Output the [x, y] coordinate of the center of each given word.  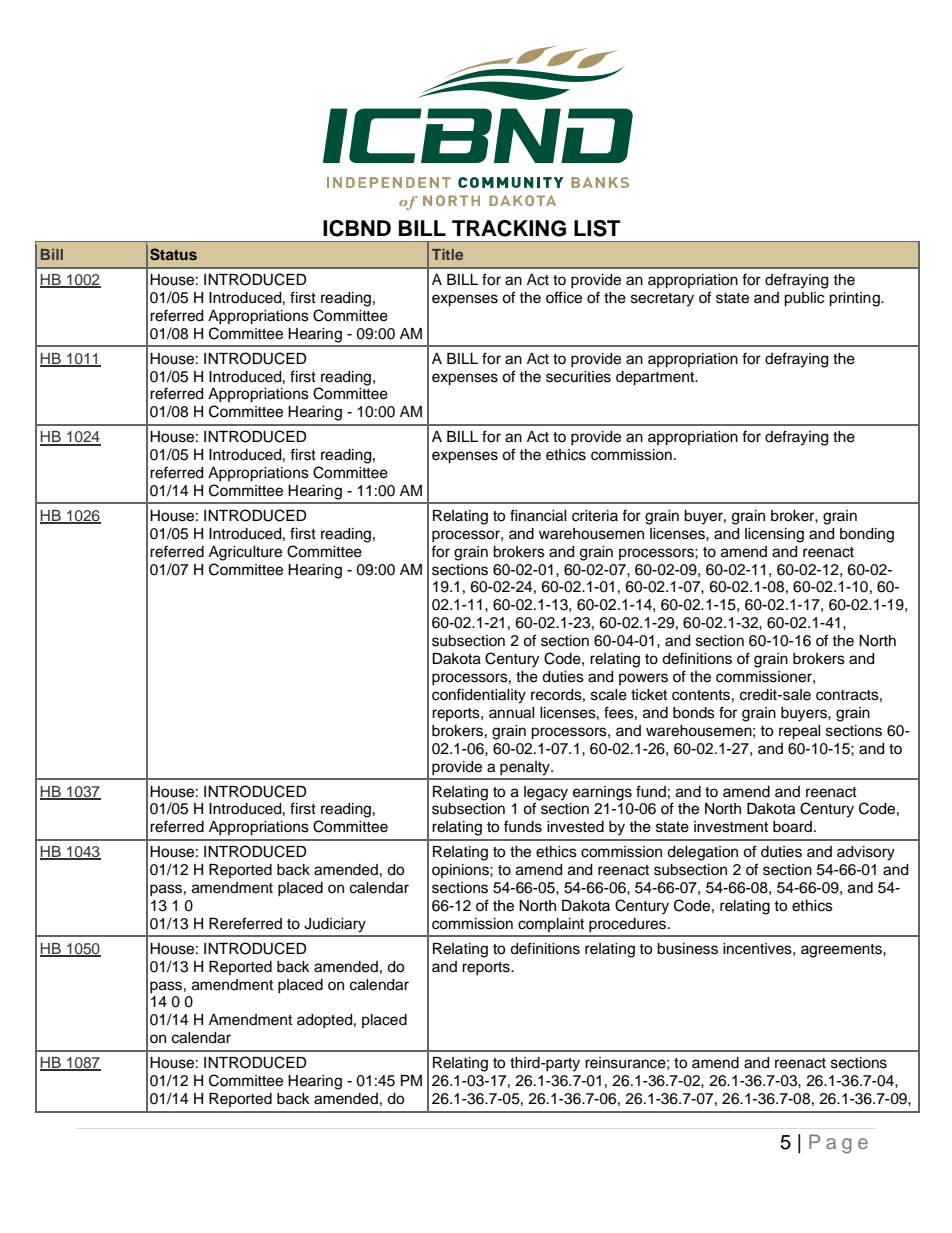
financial [538, 515]
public [804, 299]
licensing [774, 535]
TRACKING [509, 228]
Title [447, 254]
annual [512, 713]
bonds [694, 713]
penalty [526, 768]
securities [578, 377]
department [656, 378]
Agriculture [245, 553]
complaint [551, 925]
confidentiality [479, 696]
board [792, 827]
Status [173, 254]
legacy [546, 793]
